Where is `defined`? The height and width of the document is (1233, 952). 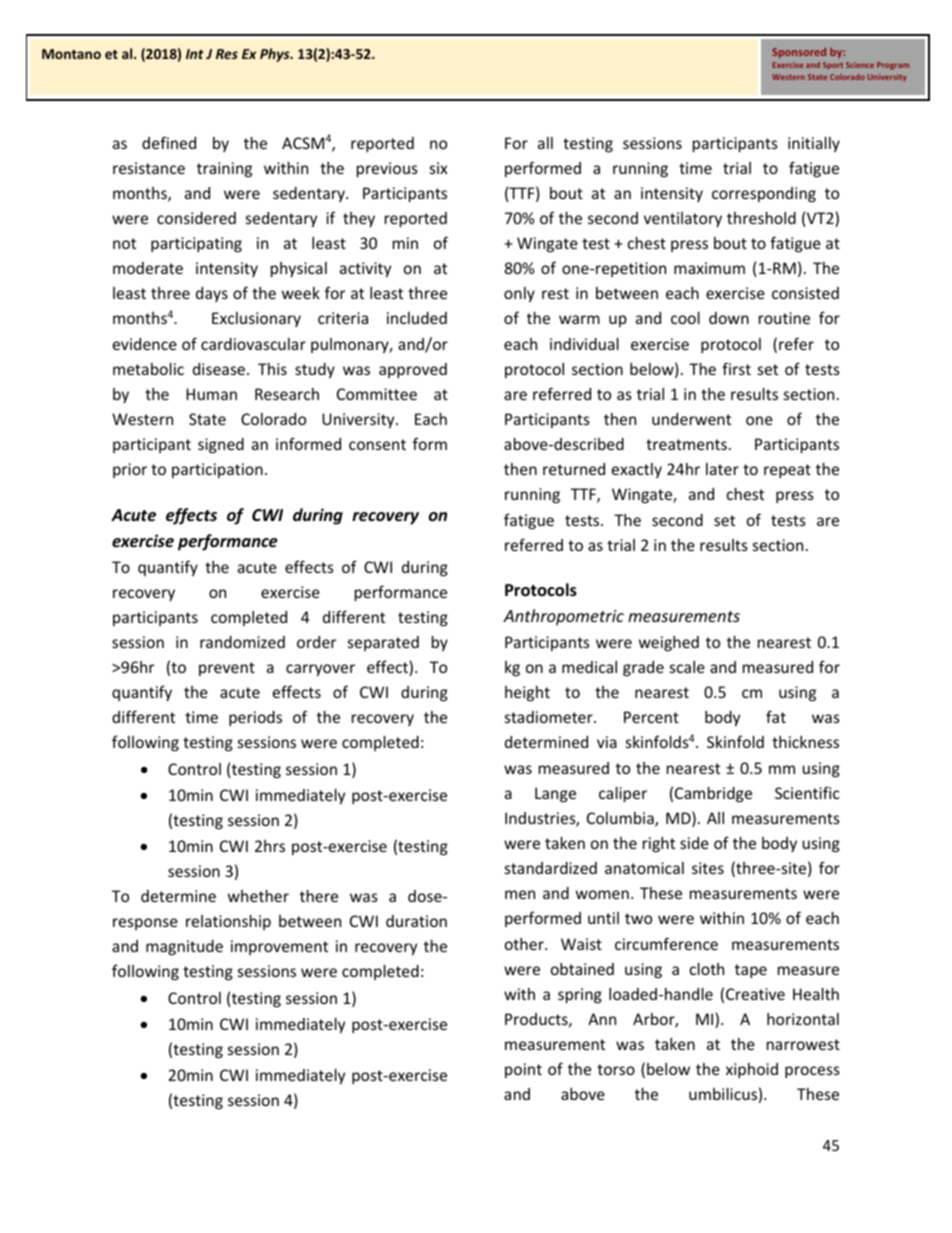
defined is located at coordinates (169, 142).
